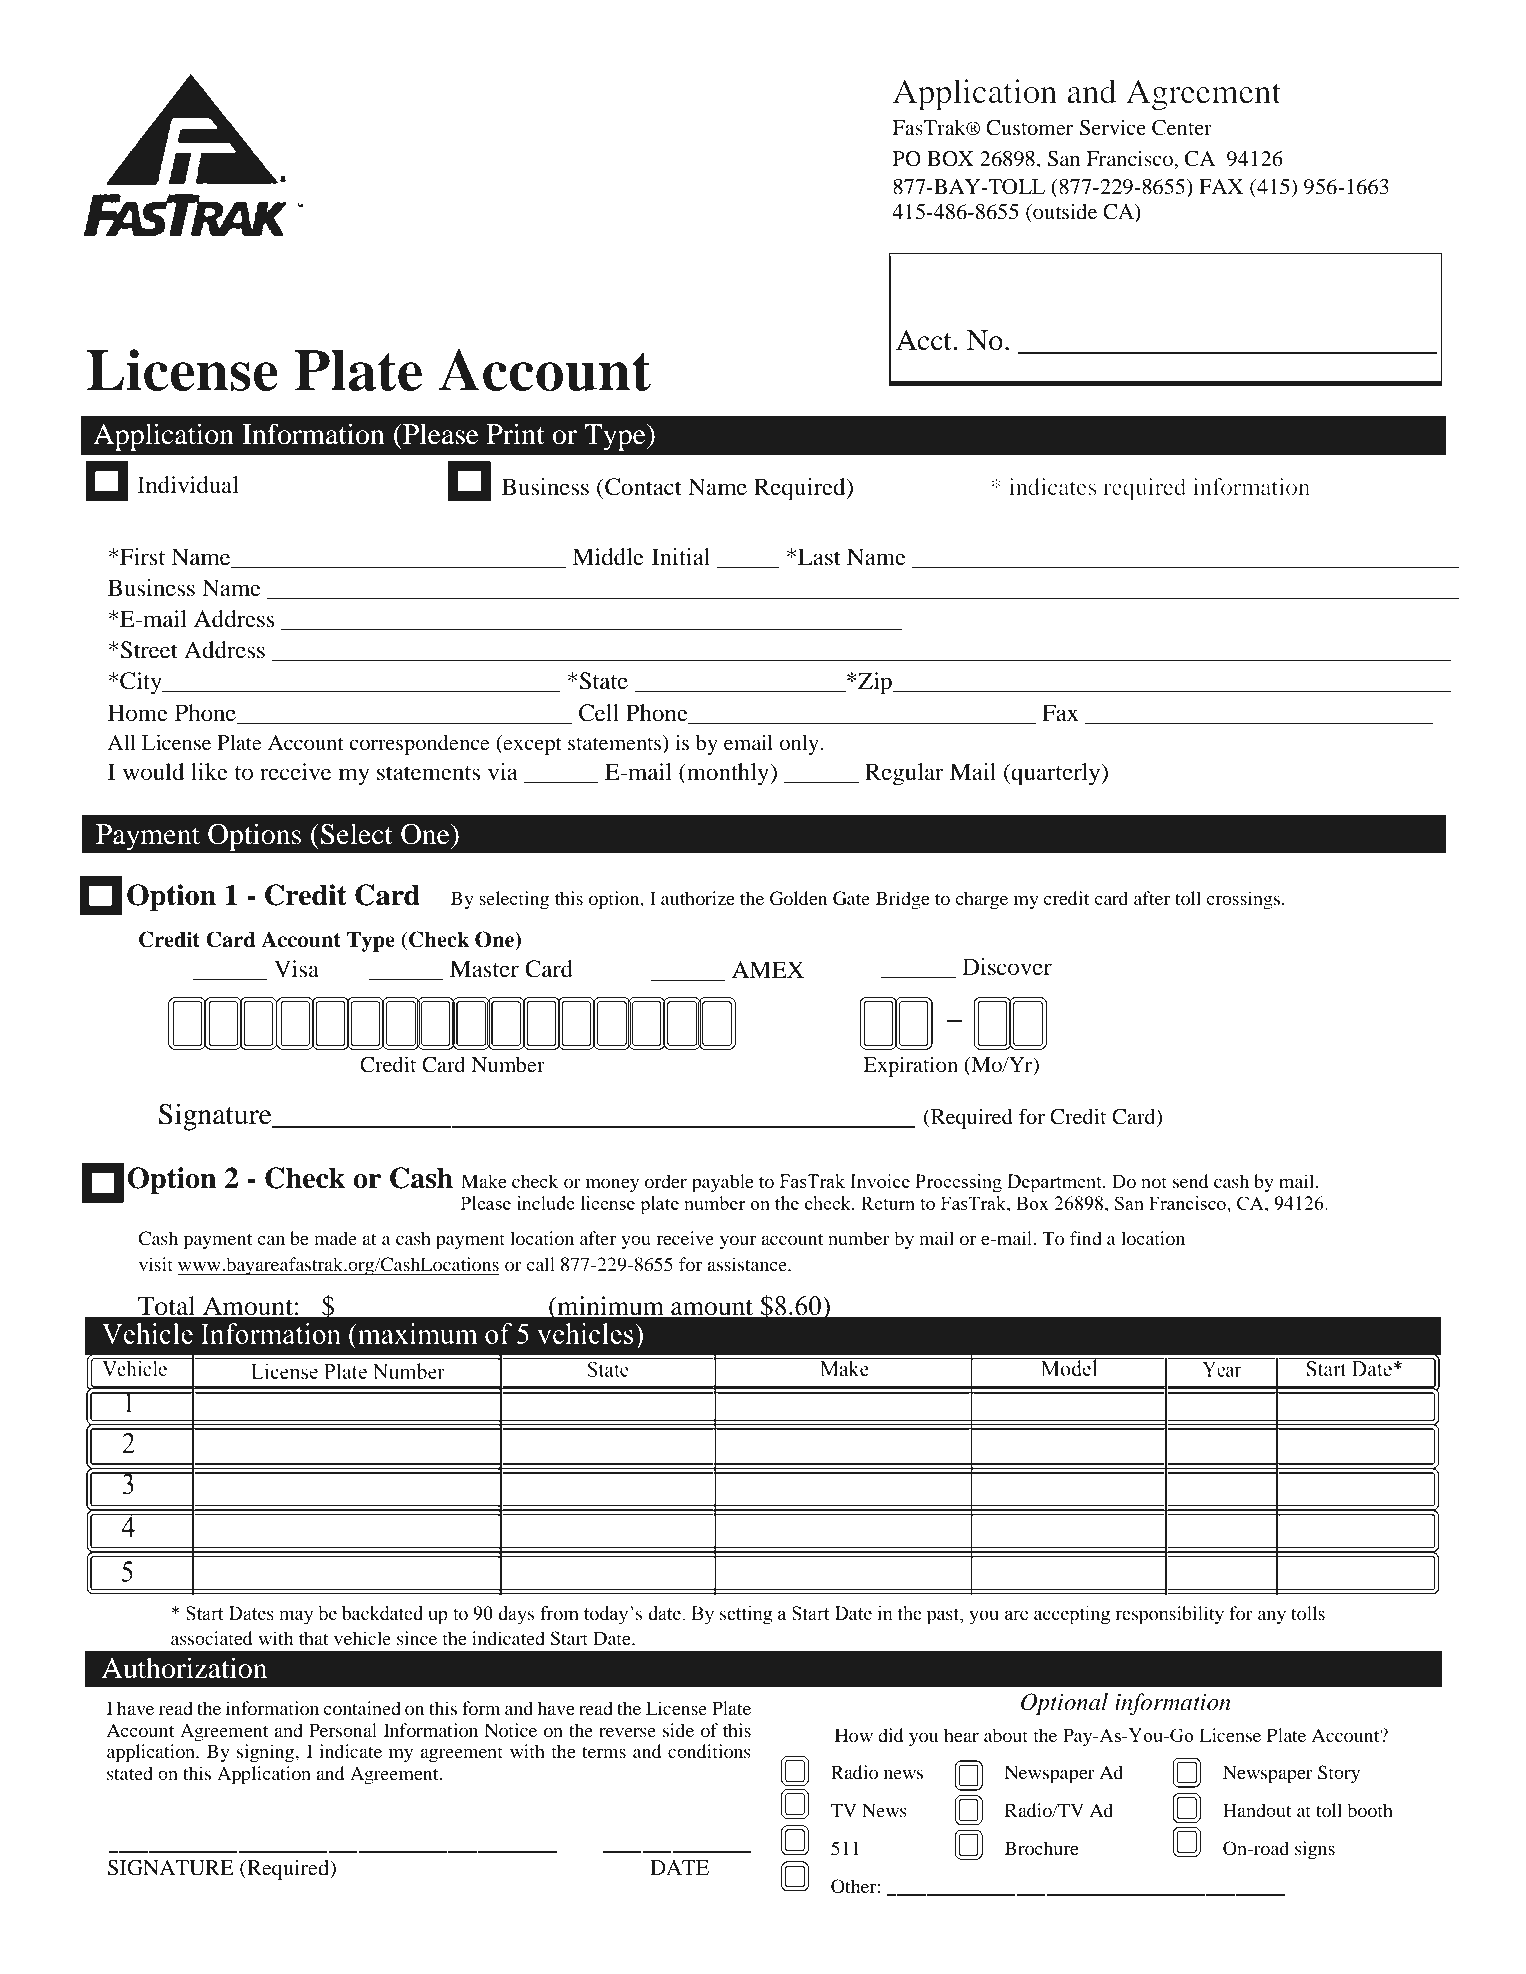 The height and width of the screenshot is (1974, 1526). I want to click on Visa, so click(296, 969).
